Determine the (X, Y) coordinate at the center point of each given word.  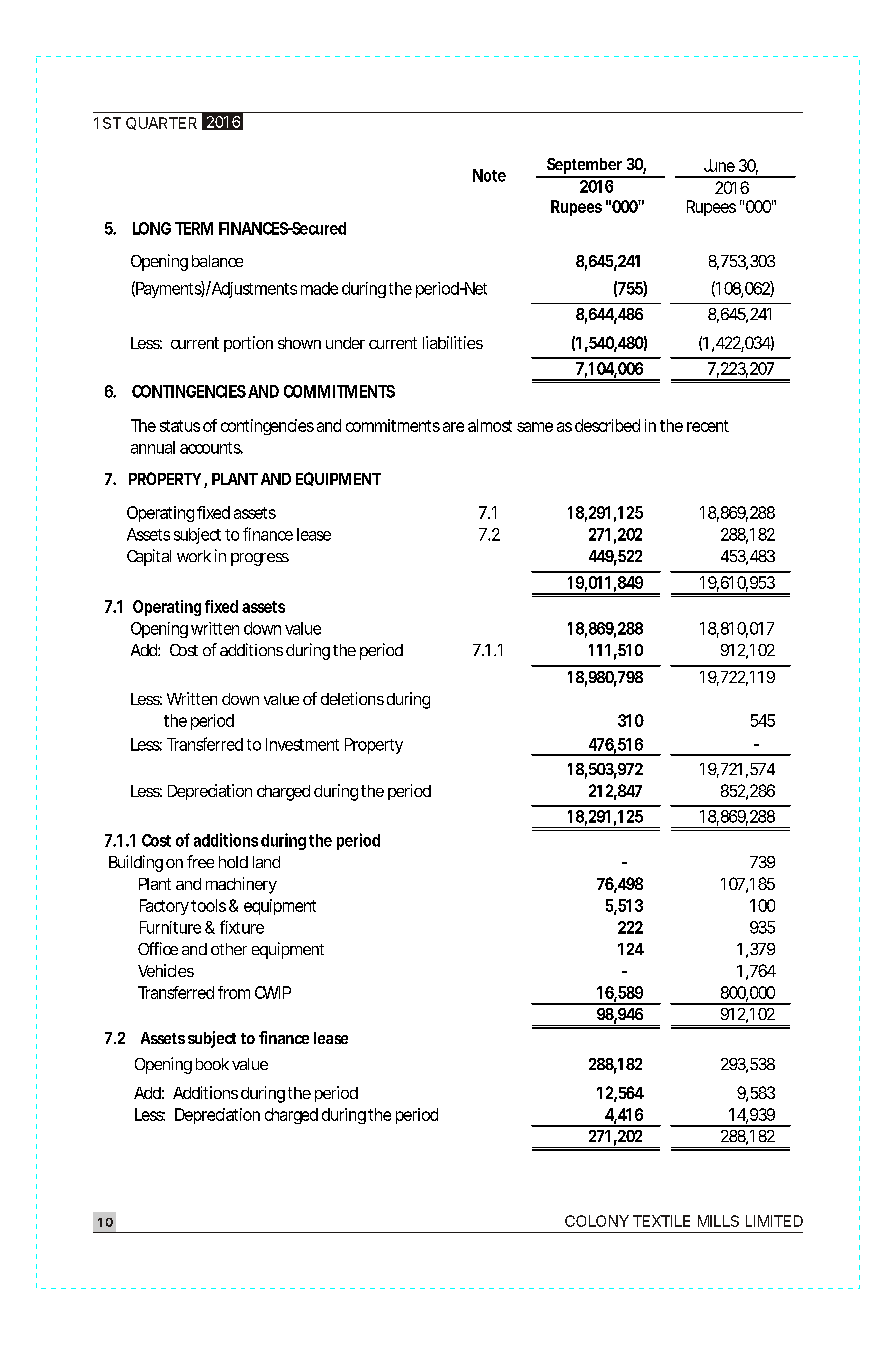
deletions (352, 698)
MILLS (718, 1221)
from (234, 992)
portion (248, 344)
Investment (302, 744)
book (212, 1064)
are (453, 427)
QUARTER (161, 123)
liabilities (453, 342)
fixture (242, 927)
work (194, 556)
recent (708, 426)
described (607, 425)
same (535, 427)
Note (489, 175)
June (719, 165)
